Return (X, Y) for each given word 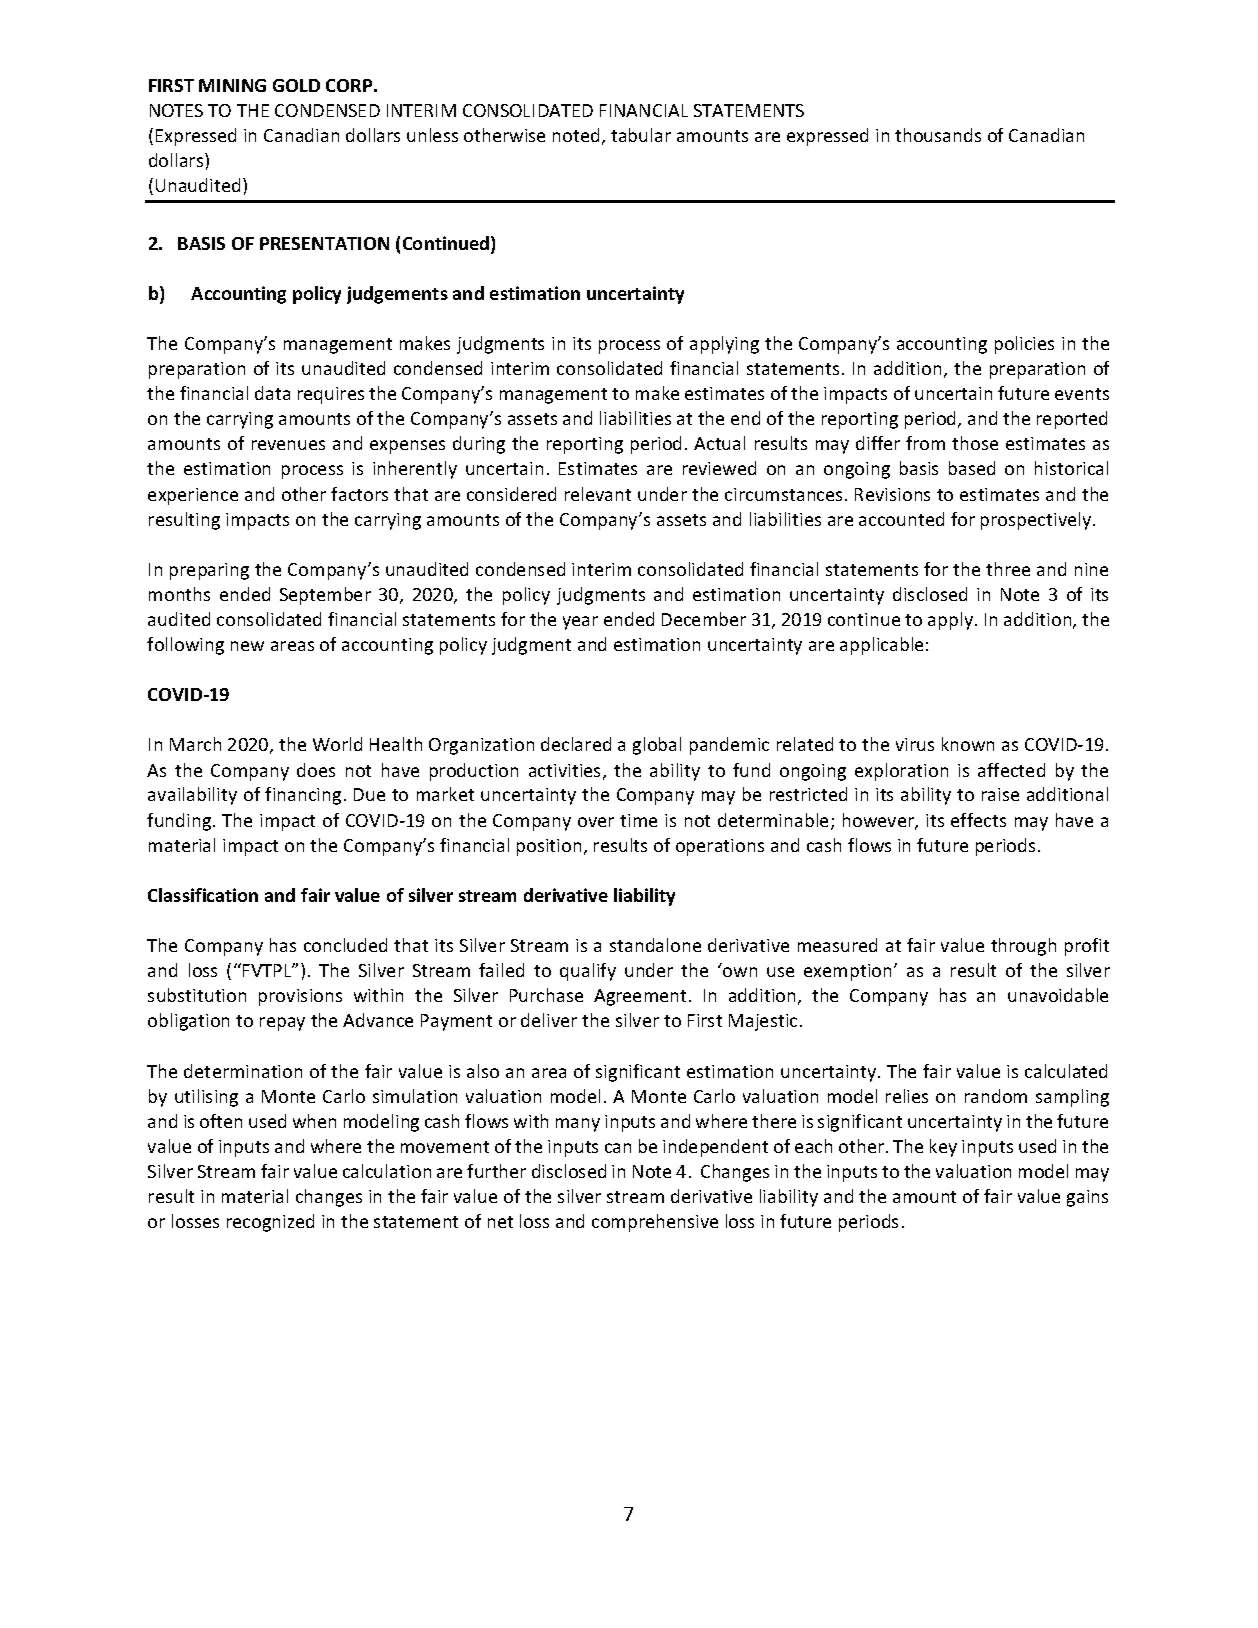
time (638, 820)
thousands (938, 135)
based (972, 468)
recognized (270, 1223)
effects (978, 820)
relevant (598, 494)
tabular (641, 135)
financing (303, 796)
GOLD (296, 85)
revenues (288, 445)
